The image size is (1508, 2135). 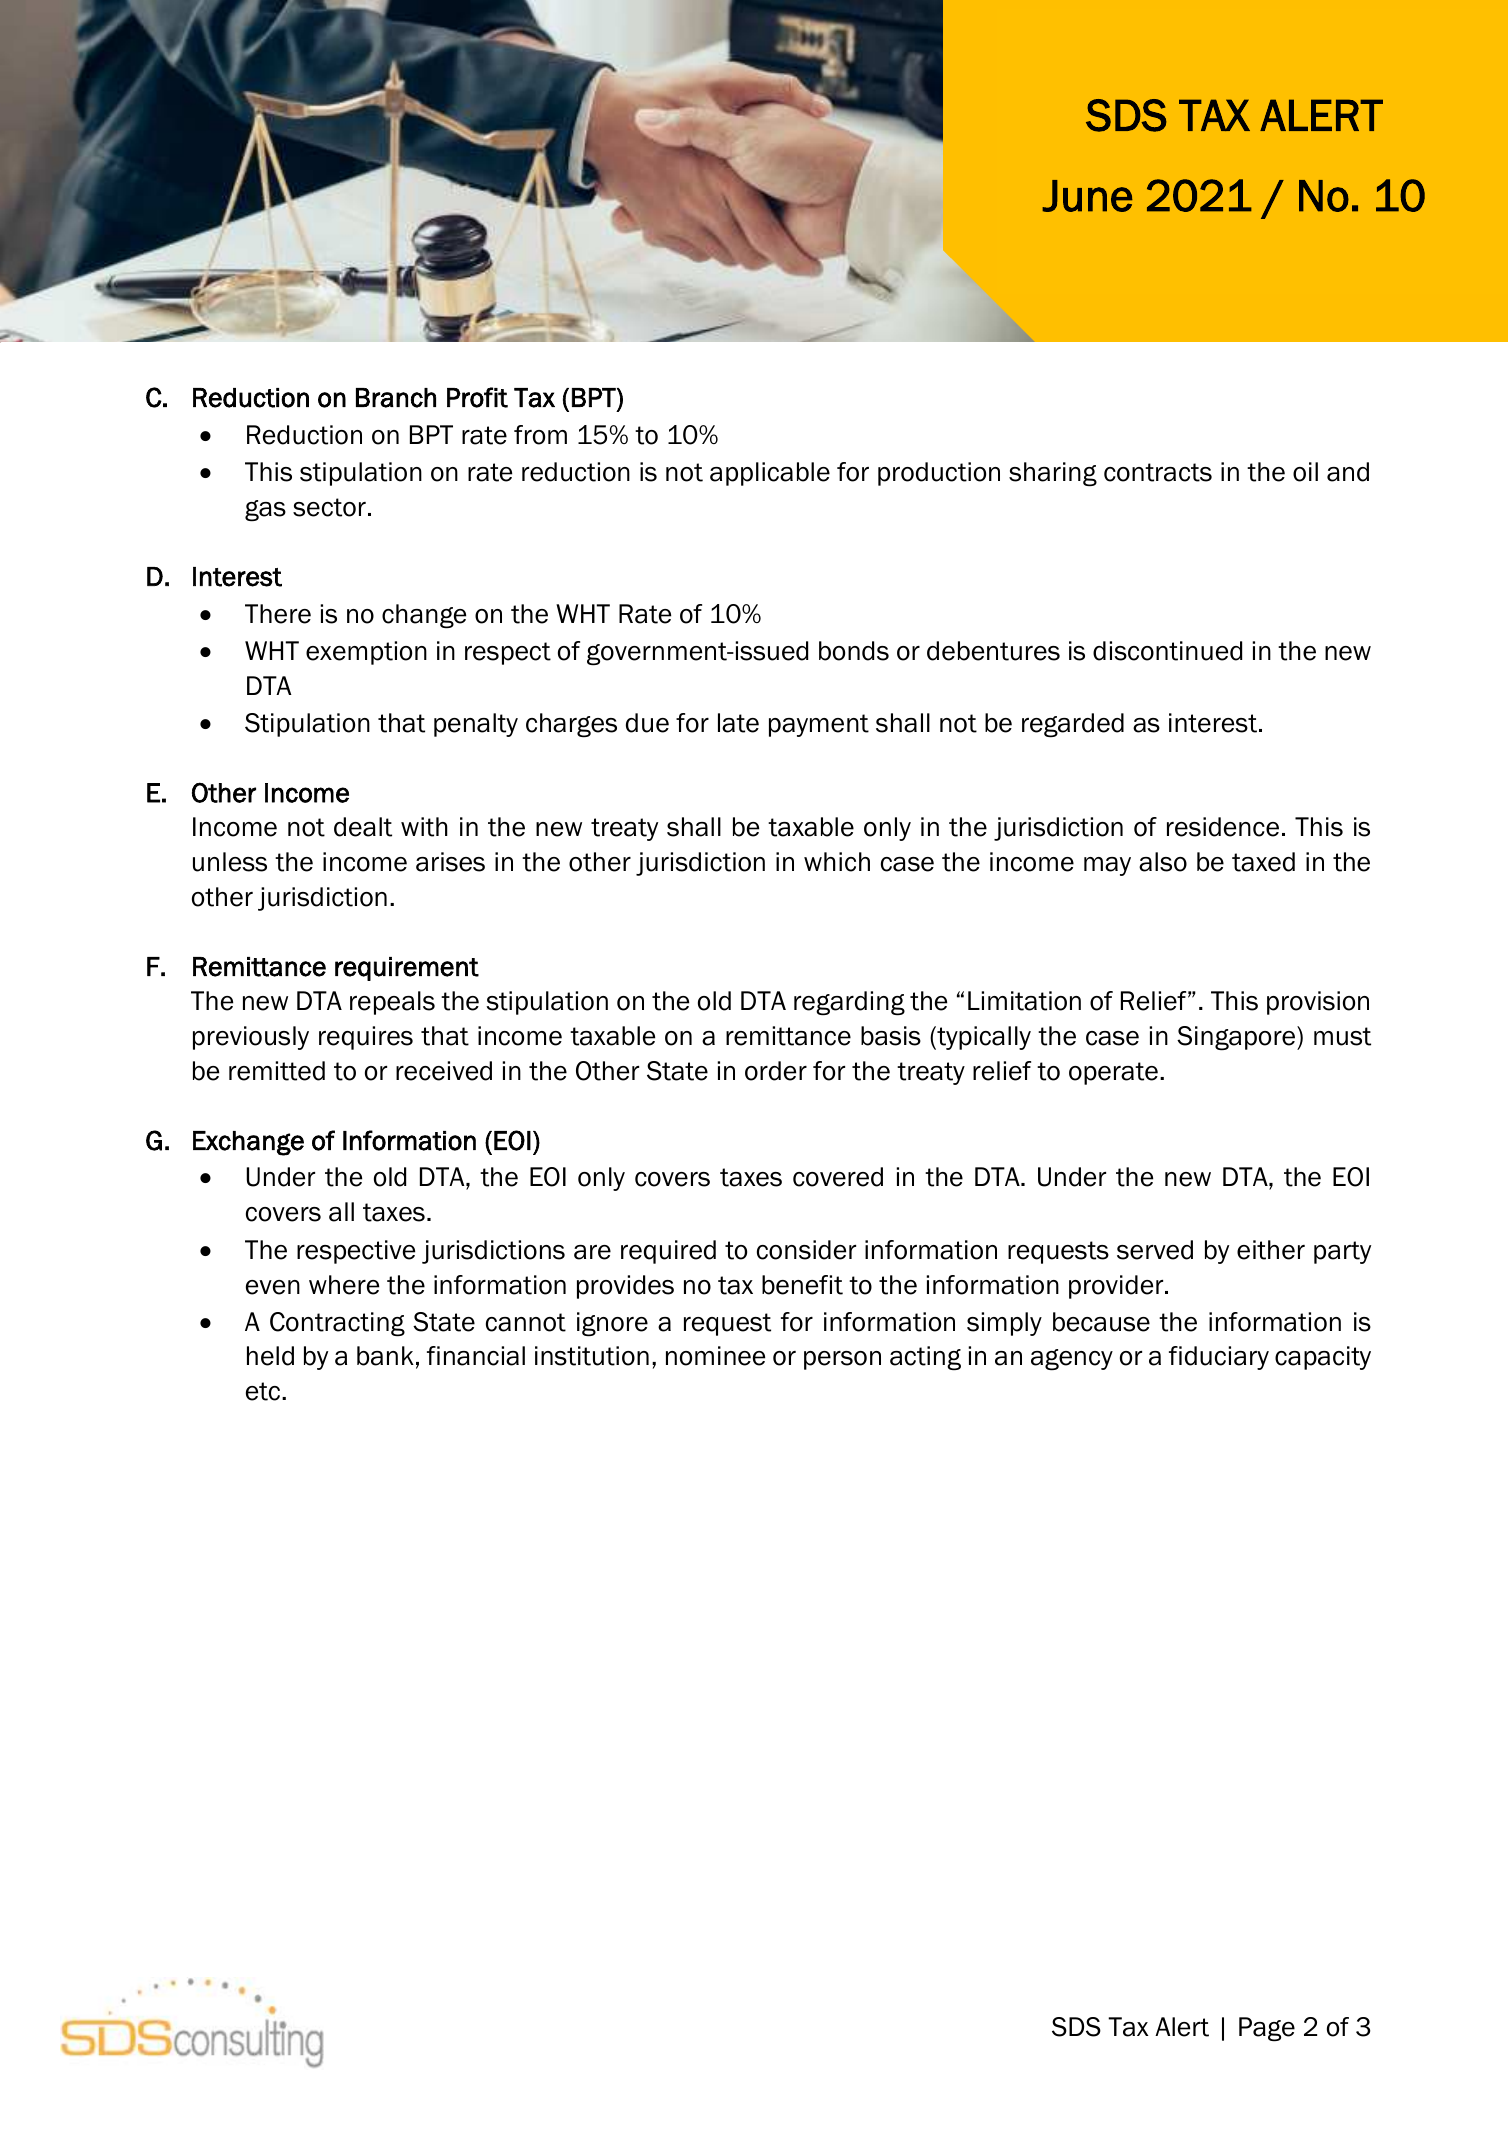 What do you see at coordinates (385, 1356) in the document?
I see `bank` at bounding box center [385, 1356].
